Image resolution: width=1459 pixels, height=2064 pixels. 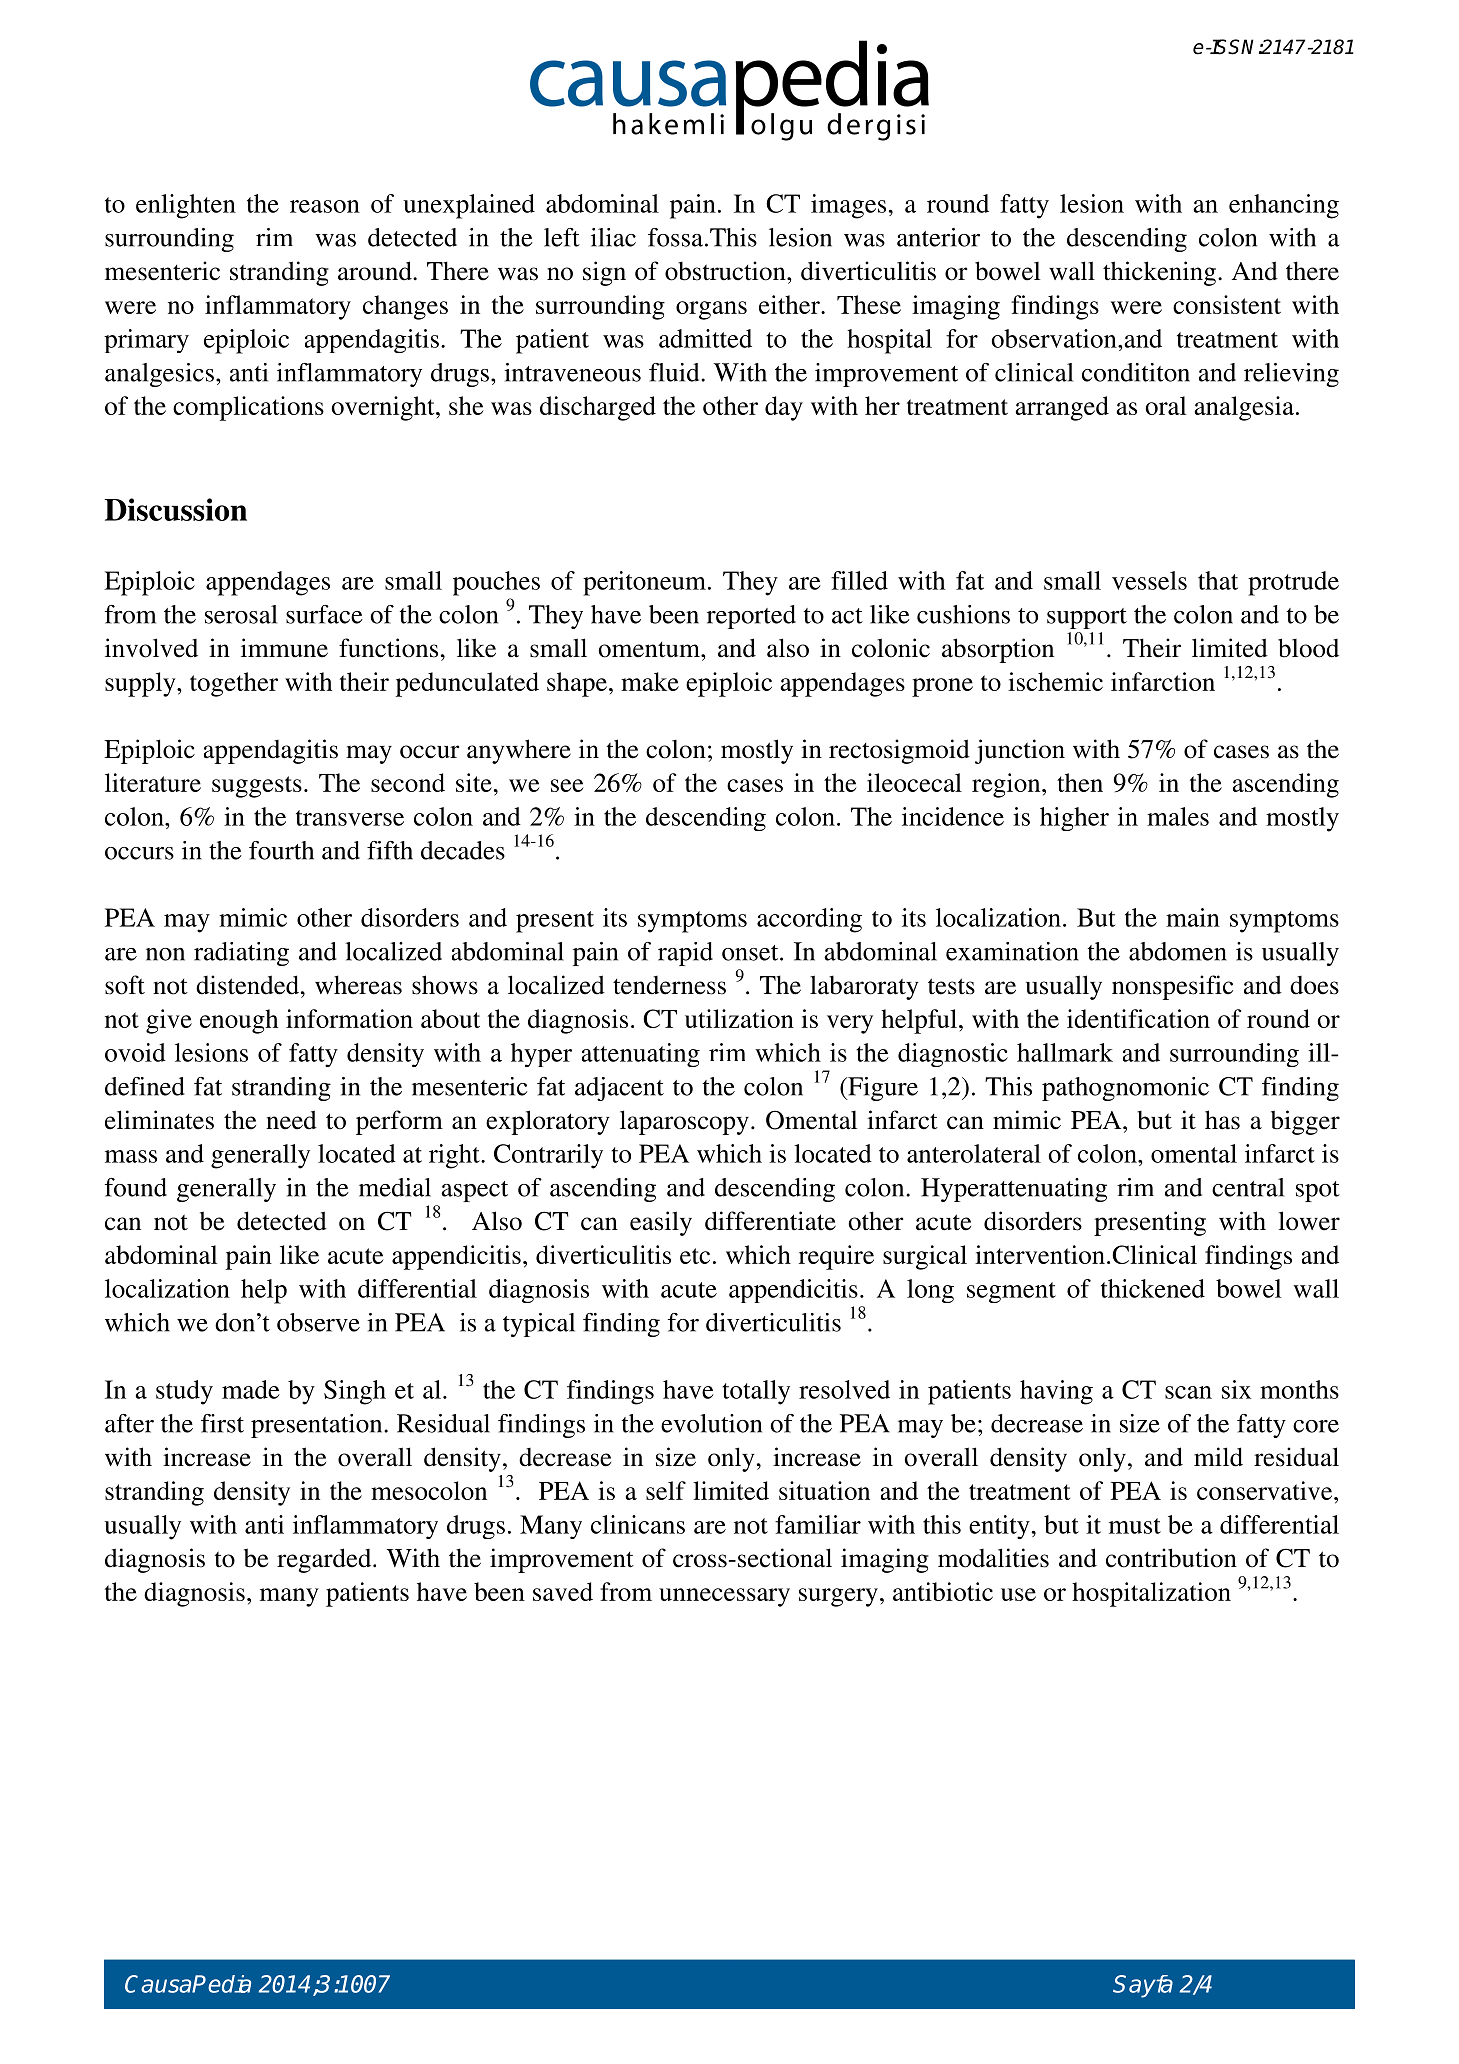 What do you see at coordinates (1159, 273) in the screenshot?
I see `thickening` at bounding box center [1159, 273].
